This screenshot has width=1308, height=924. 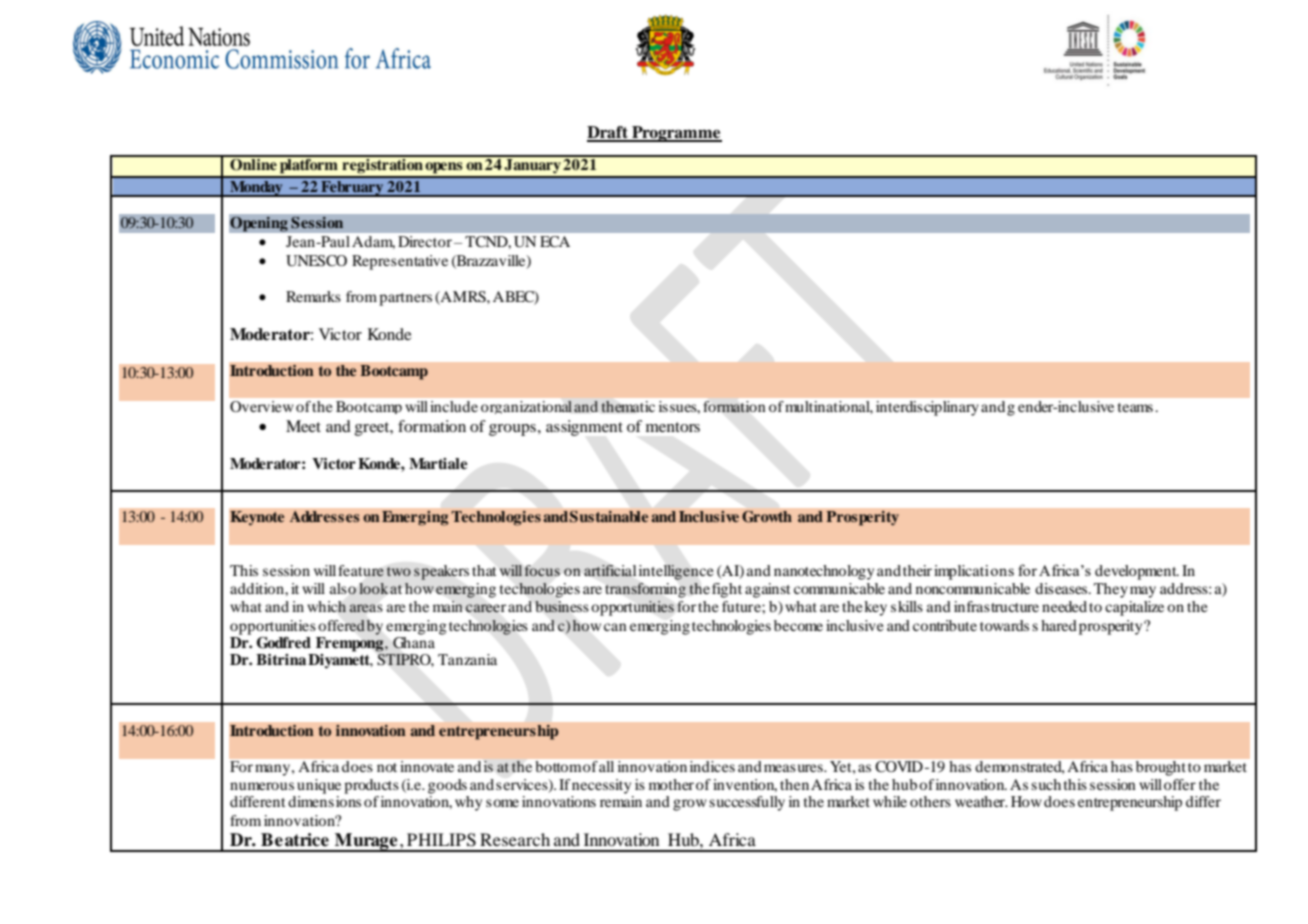 I want to click on fight, so click(x=727, y=590).
